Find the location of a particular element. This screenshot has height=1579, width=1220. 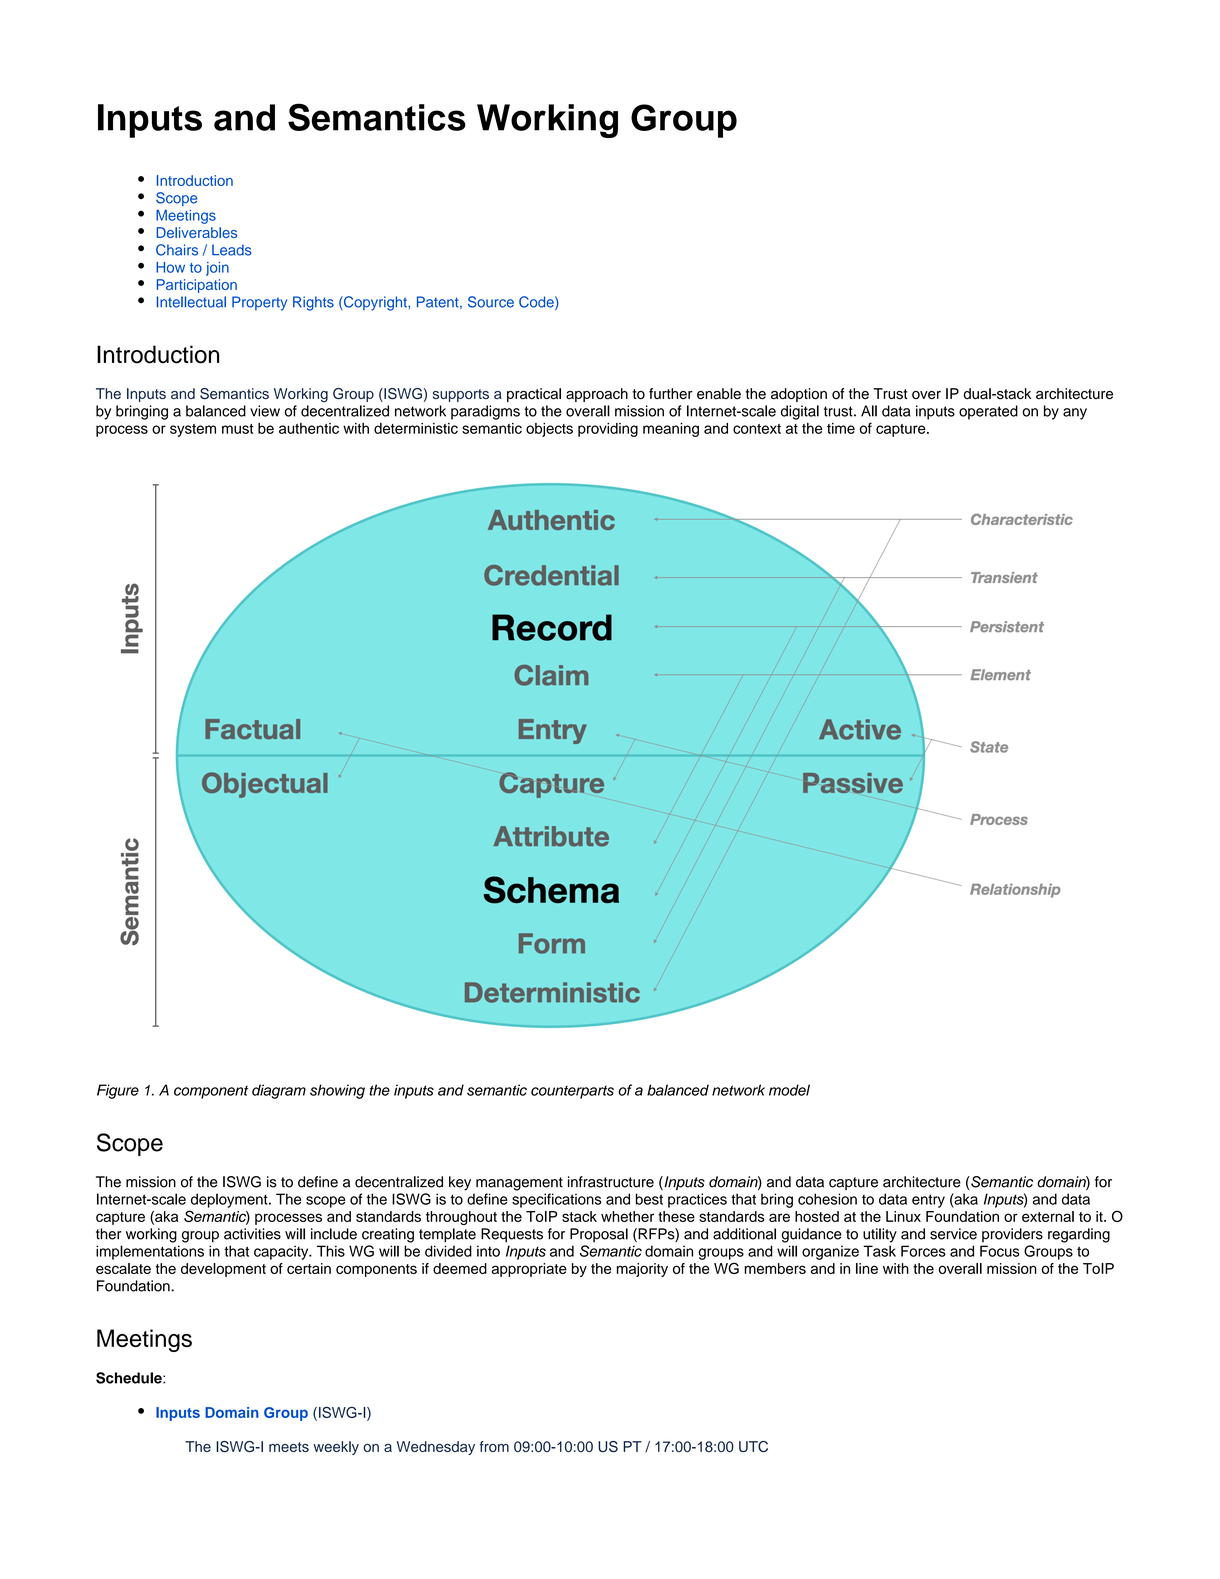

counterparts is located at coordinates (572, 1092).
